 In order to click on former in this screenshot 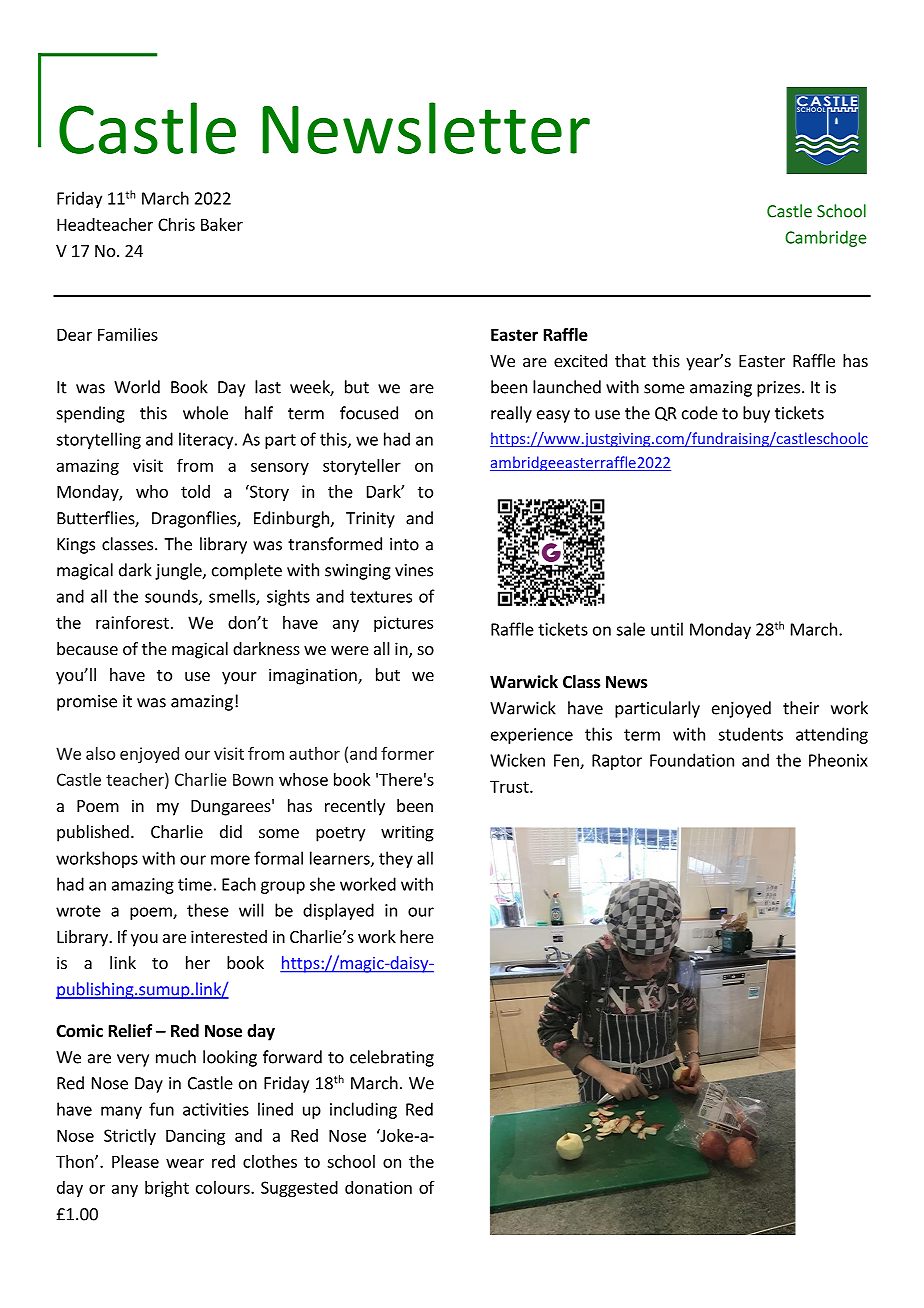, I will do `click(407, 753)`.
